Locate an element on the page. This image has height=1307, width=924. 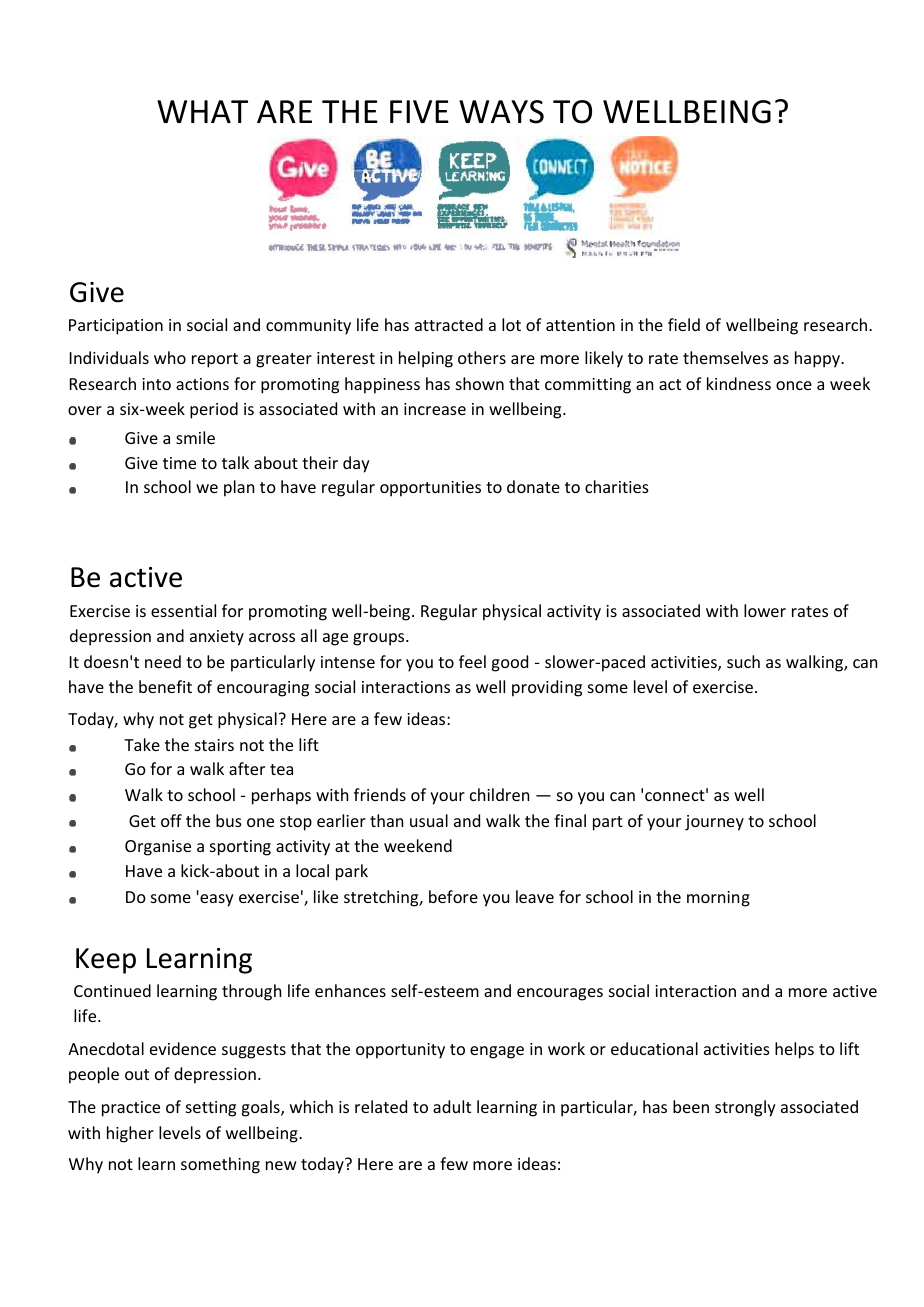
need is located at coordinates (163, 661).
